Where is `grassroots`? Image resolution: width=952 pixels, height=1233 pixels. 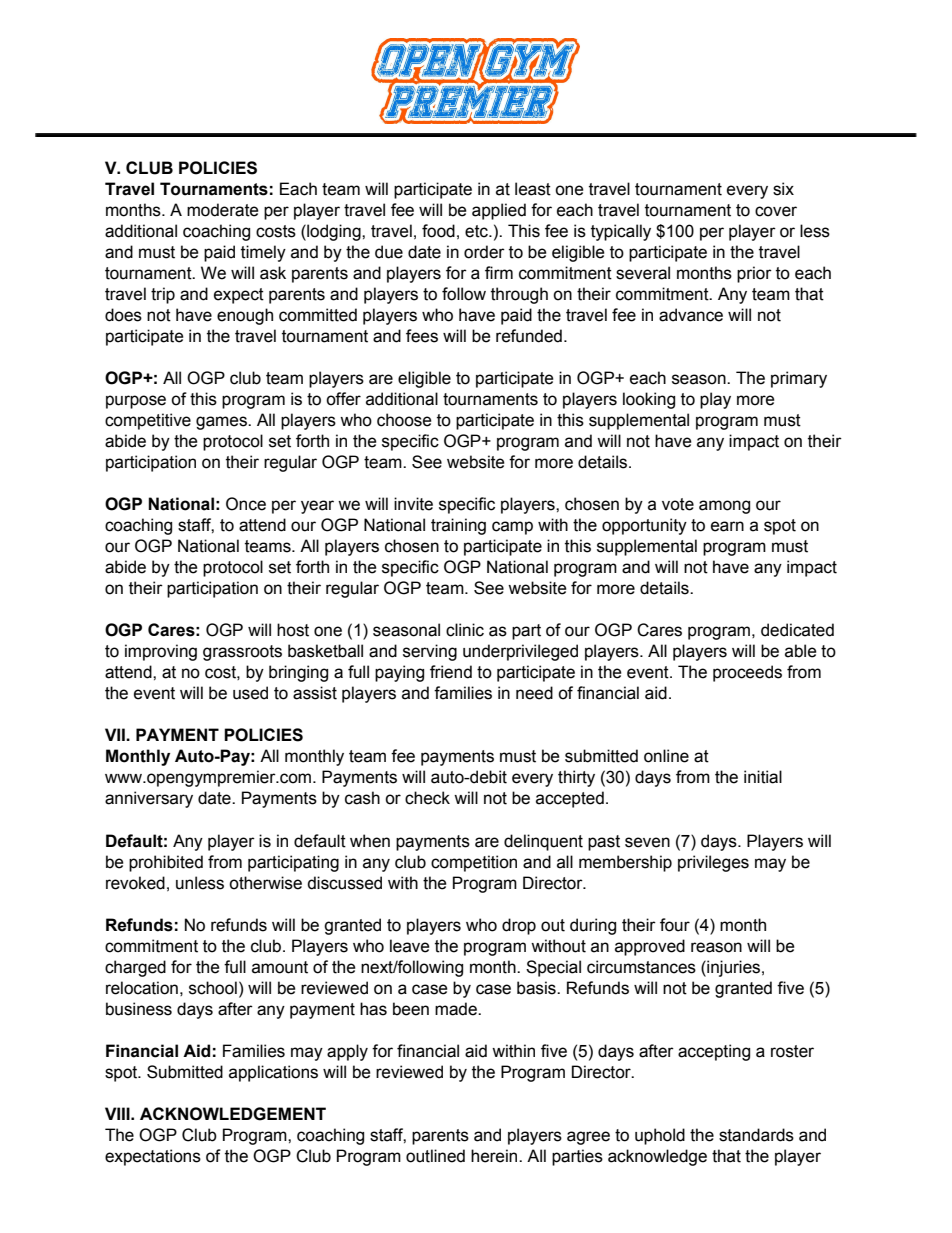 grassroots is located at coordinates (242, 653).
